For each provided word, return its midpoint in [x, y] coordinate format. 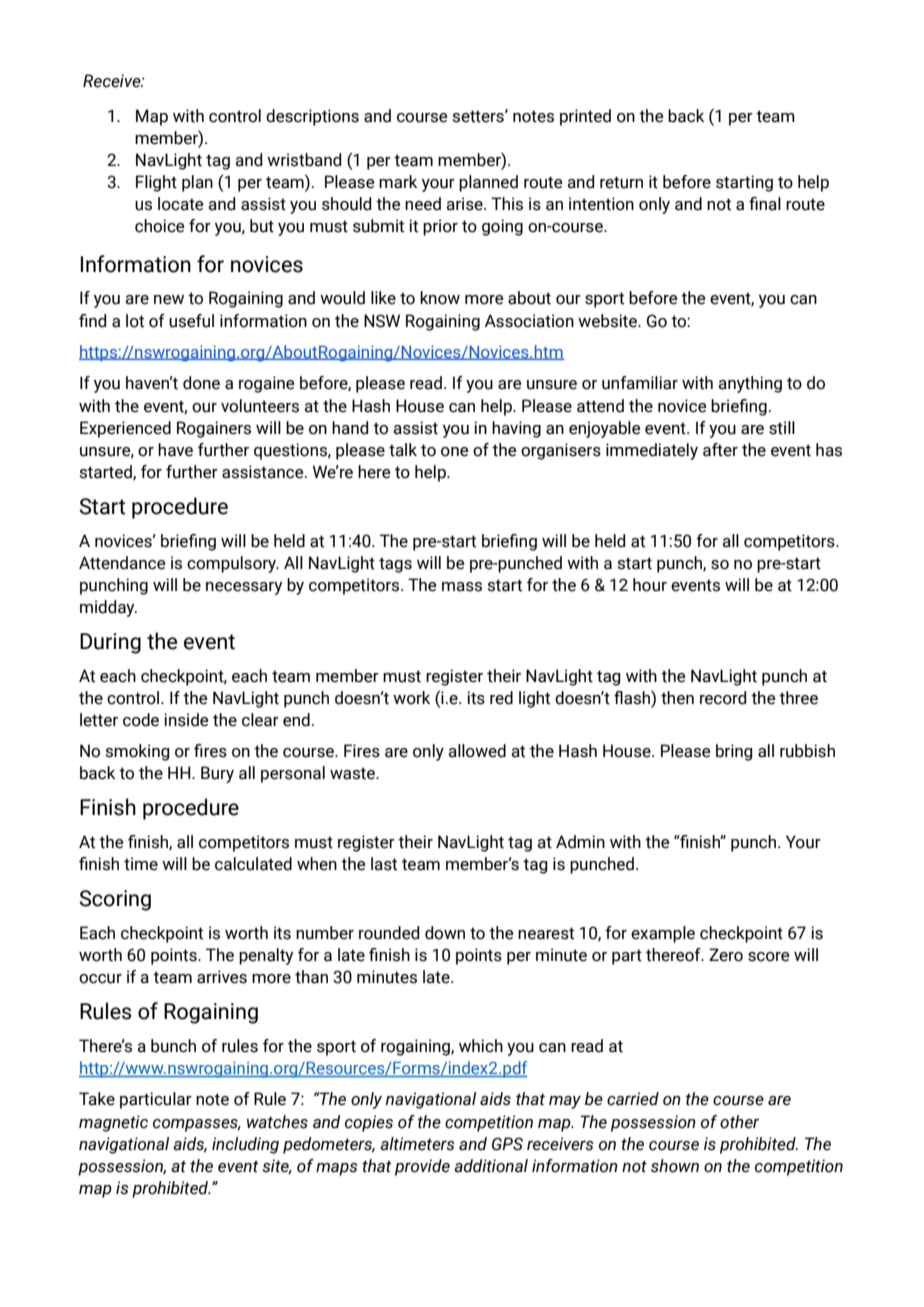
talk [403, 450]
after [720, 450]
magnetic [113, 1123]
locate [181, 204]
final [765, 204]
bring [734, 752]
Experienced [125, 429]
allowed [477, 751]
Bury [217, 774]
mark [398, 182]
